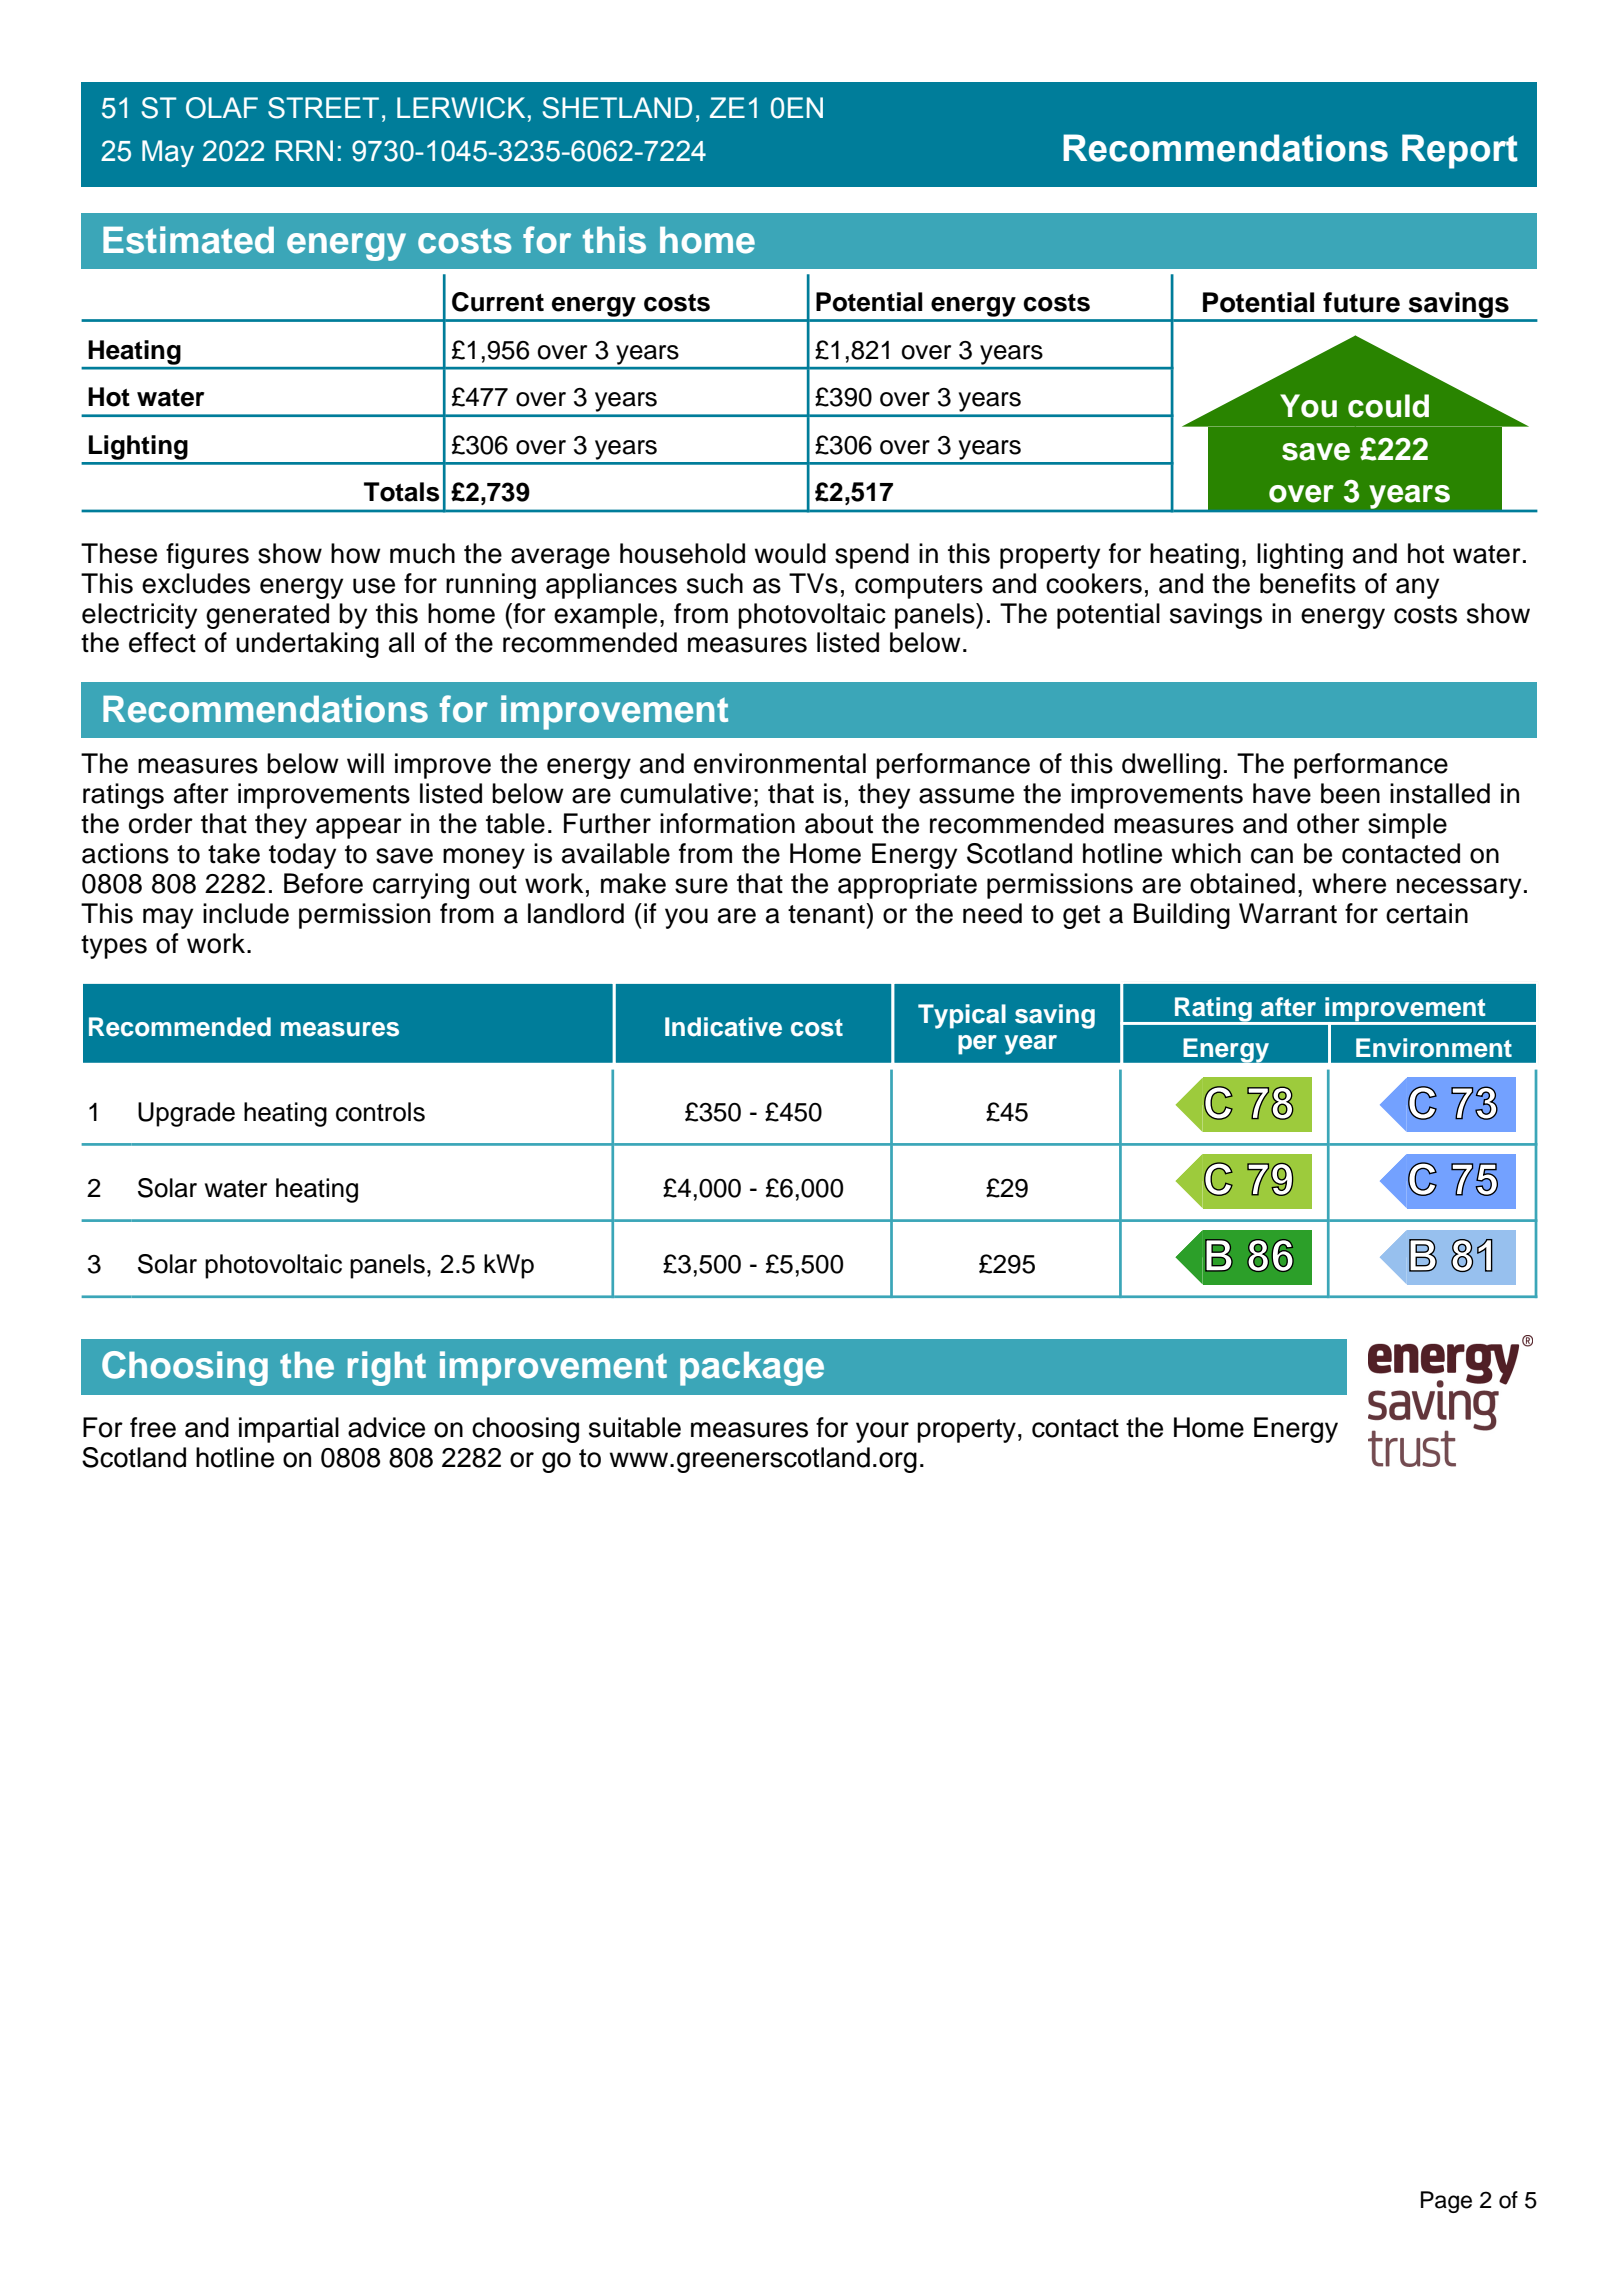 The width and height of the screenshot is (1619, 2291). What do you see at coordinates (839, 823) in the screenshot?
I see `about` at bounding box center [839, 823].
